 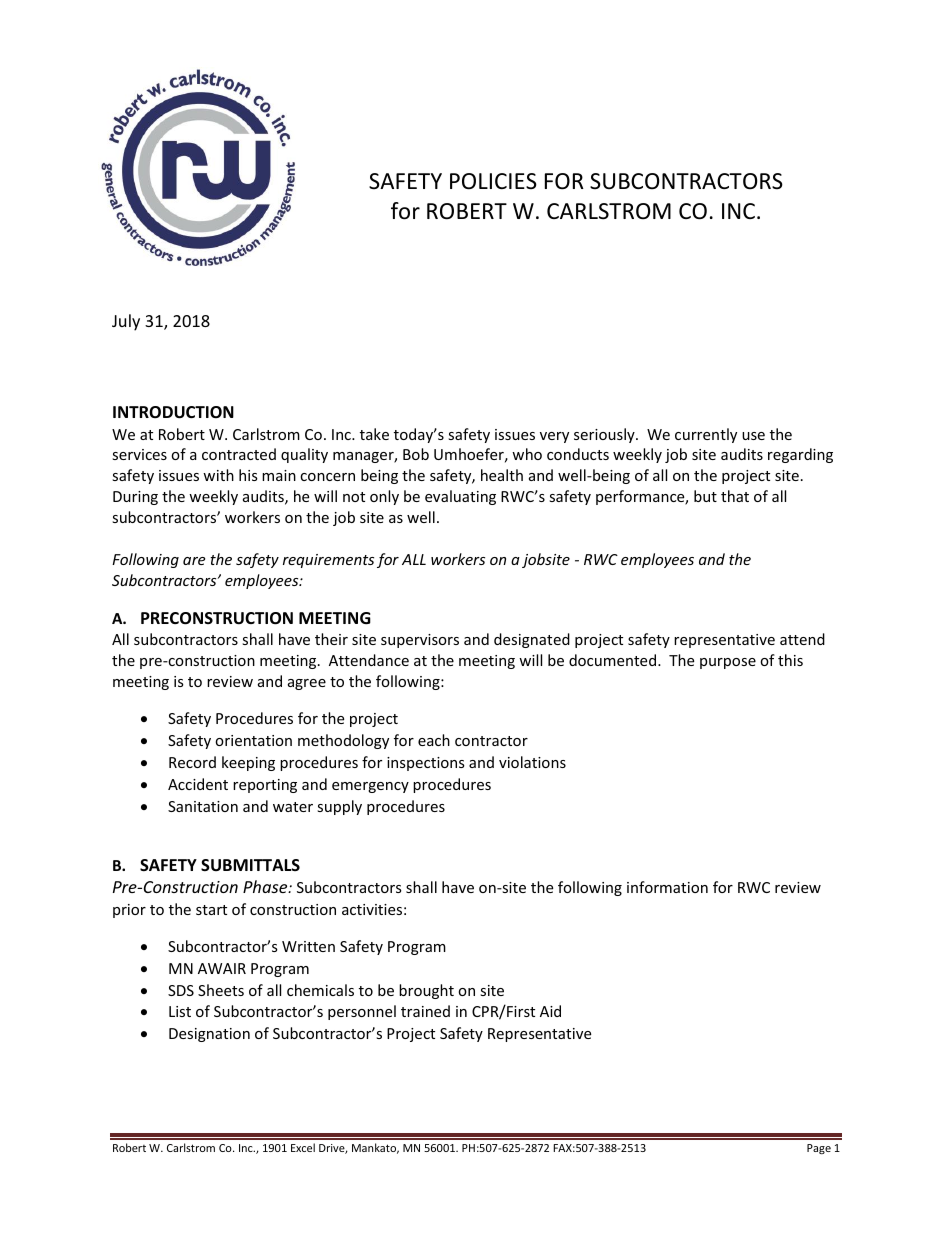 I want to click on Excel, so click(x=303, y=1147).
